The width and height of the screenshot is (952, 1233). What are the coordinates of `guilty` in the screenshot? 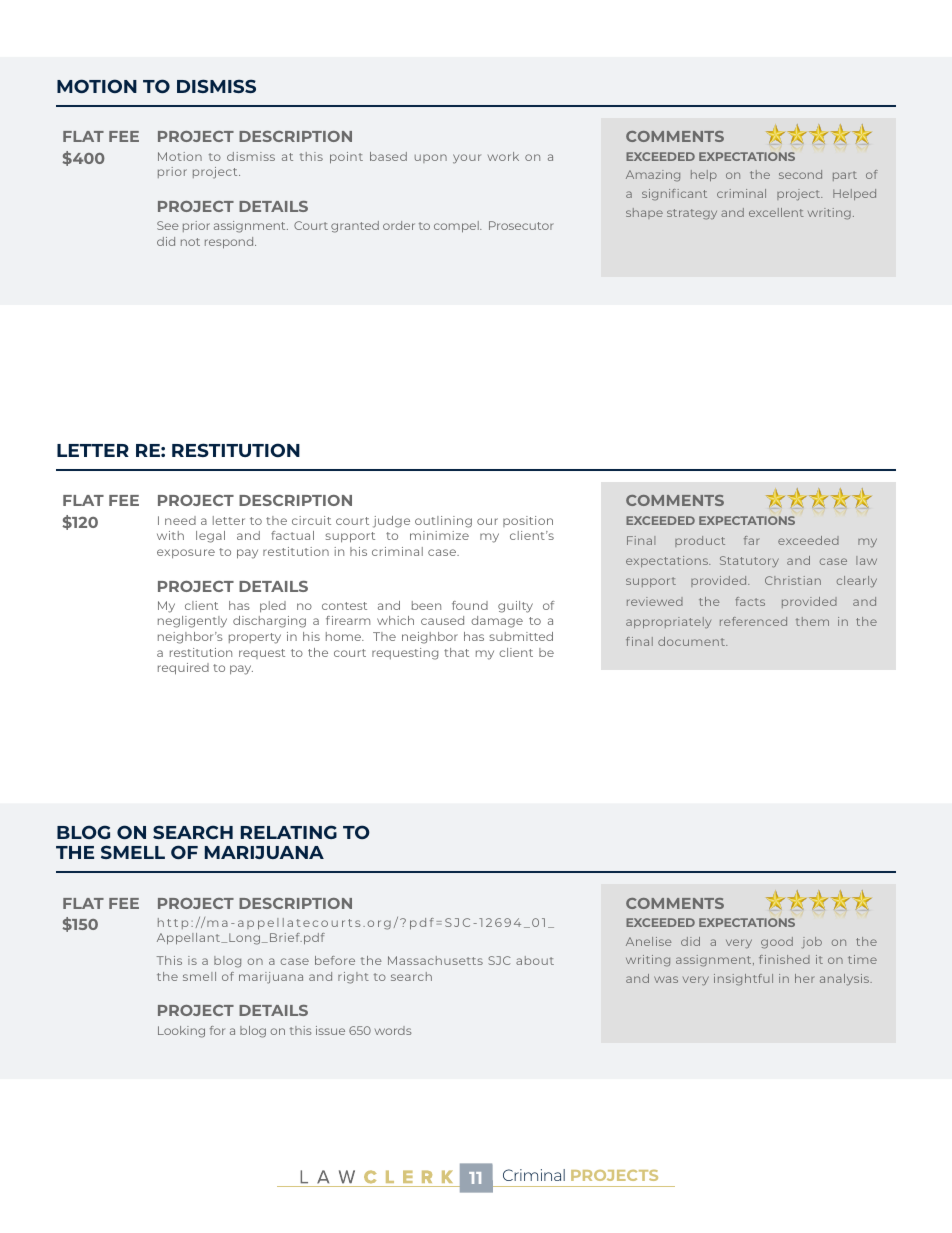 It's located at (515, 607).
